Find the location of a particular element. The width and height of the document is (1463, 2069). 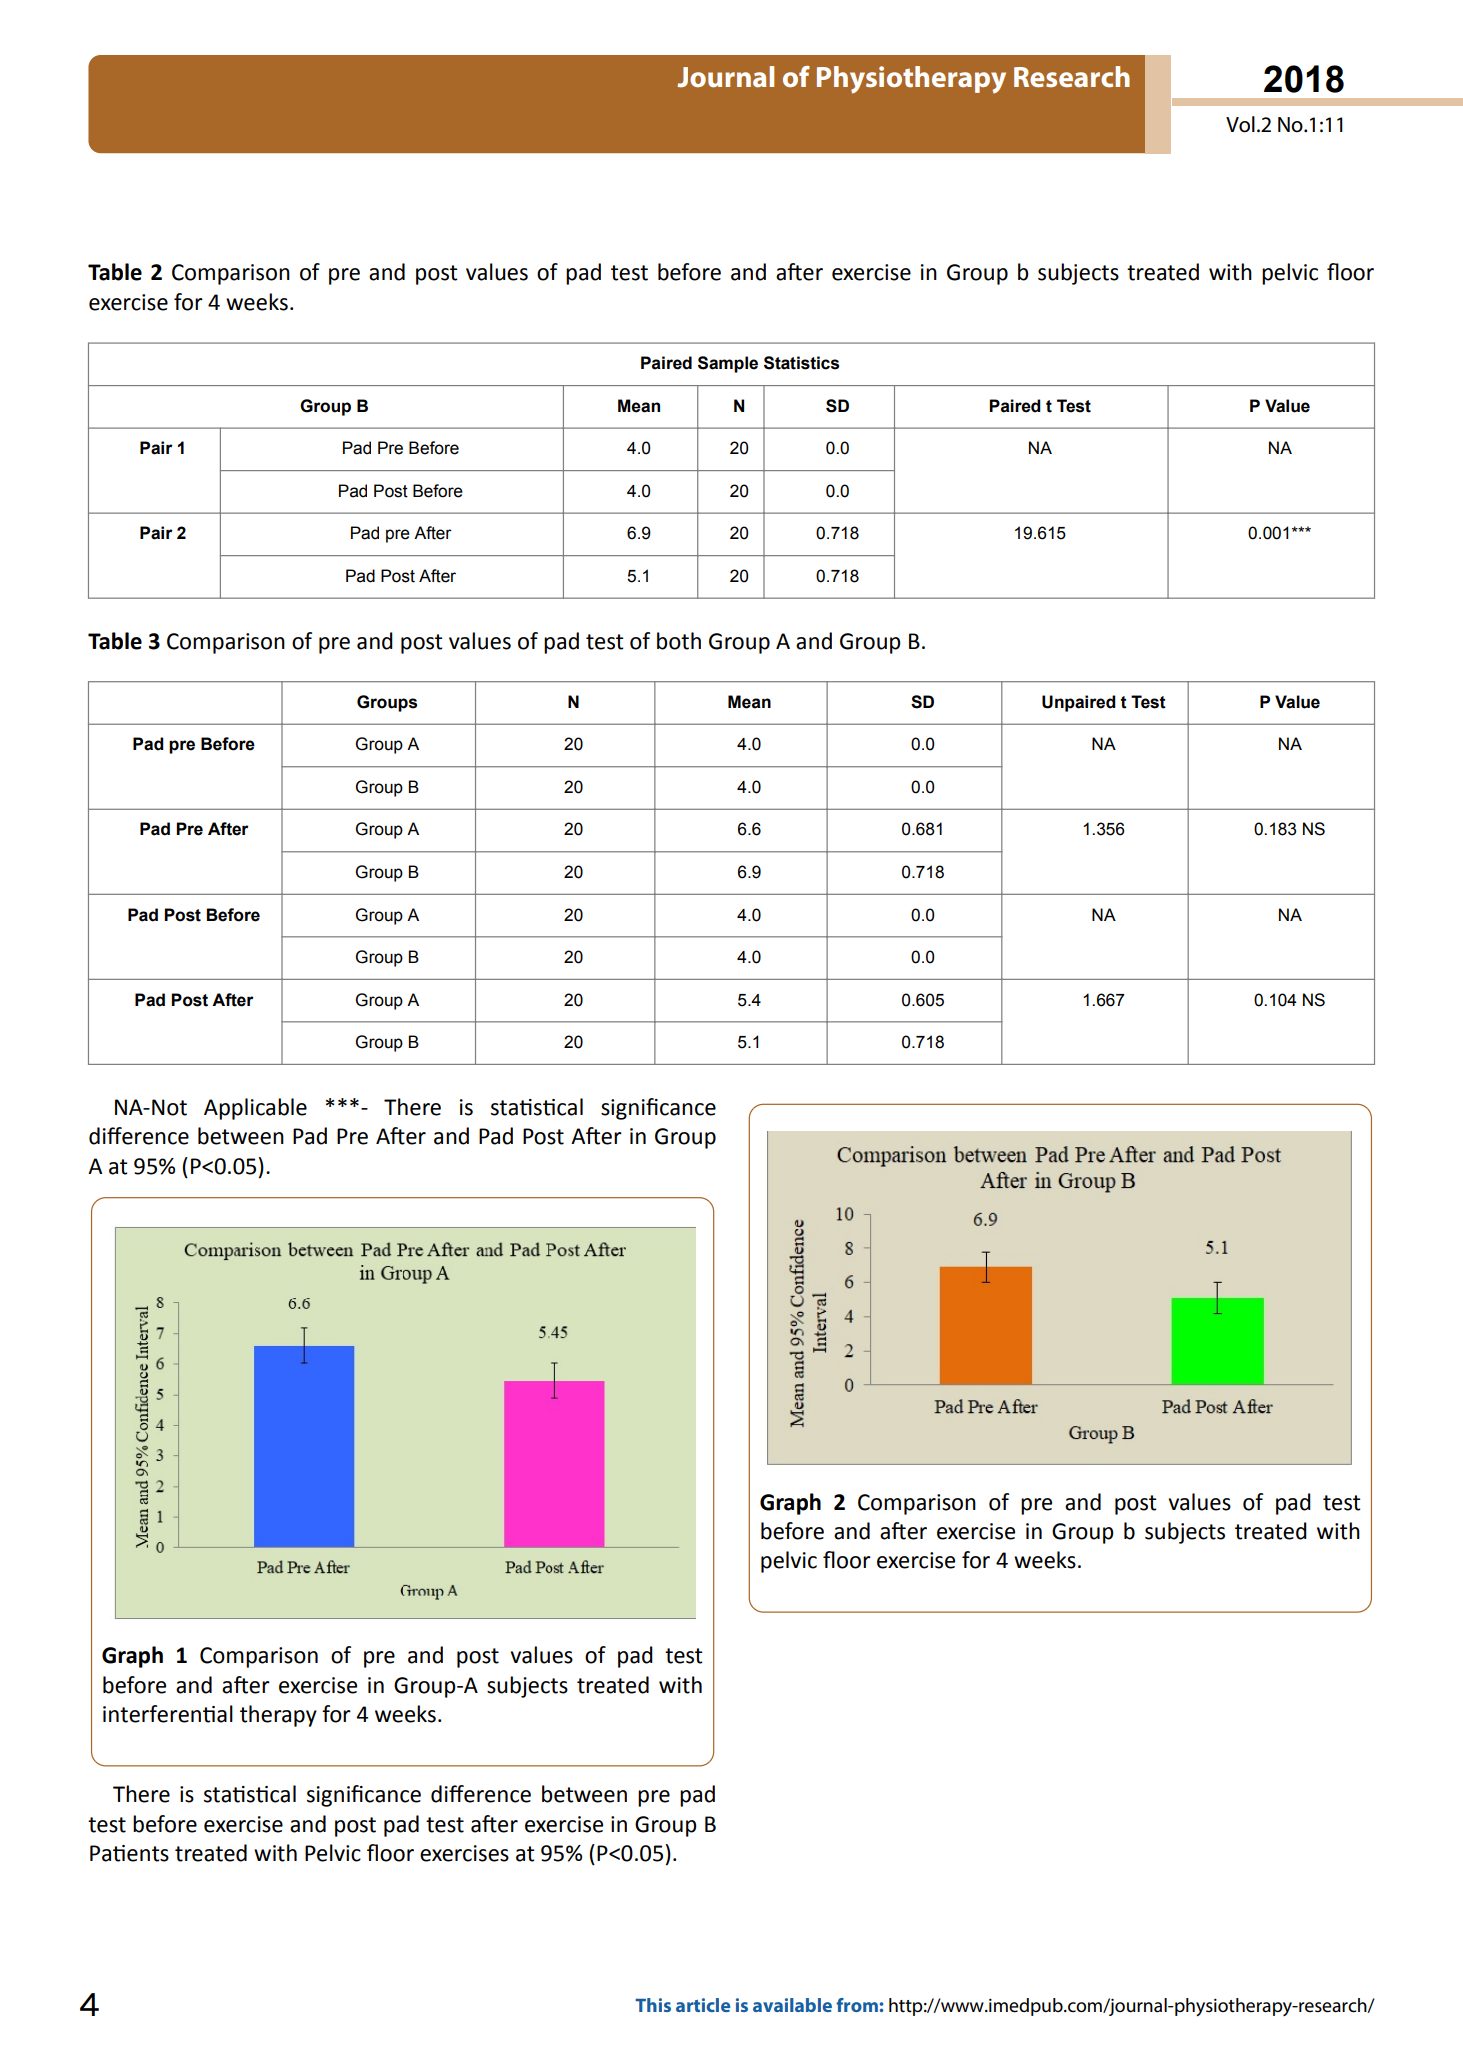

both is located at coordinates (679, 641).
